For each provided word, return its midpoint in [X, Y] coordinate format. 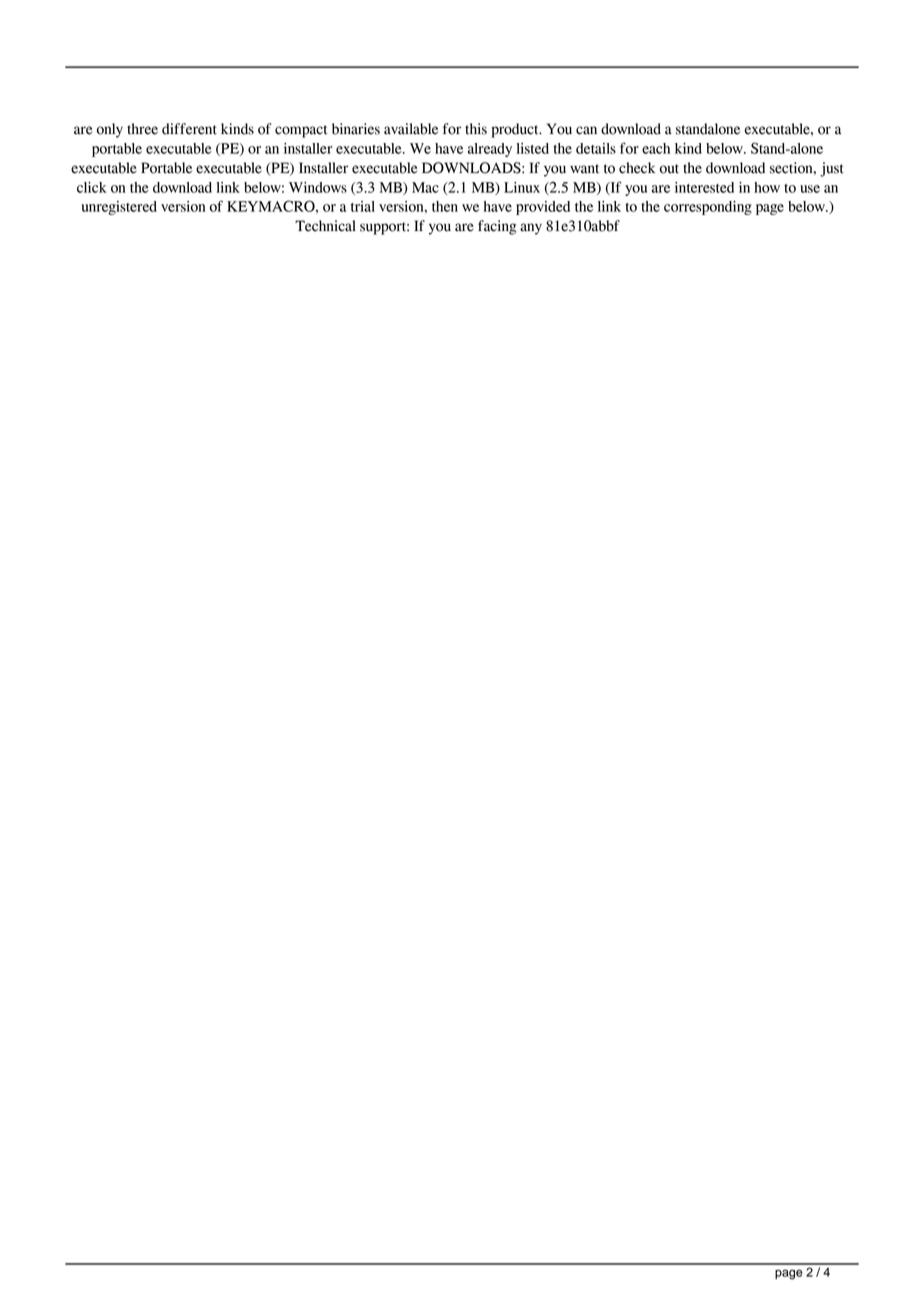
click [92, 187]
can [586, 130]
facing [497, 227]
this [476, 129]
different [189, 129]
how [767, 187]
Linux [522, 187]
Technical [325, 226]
